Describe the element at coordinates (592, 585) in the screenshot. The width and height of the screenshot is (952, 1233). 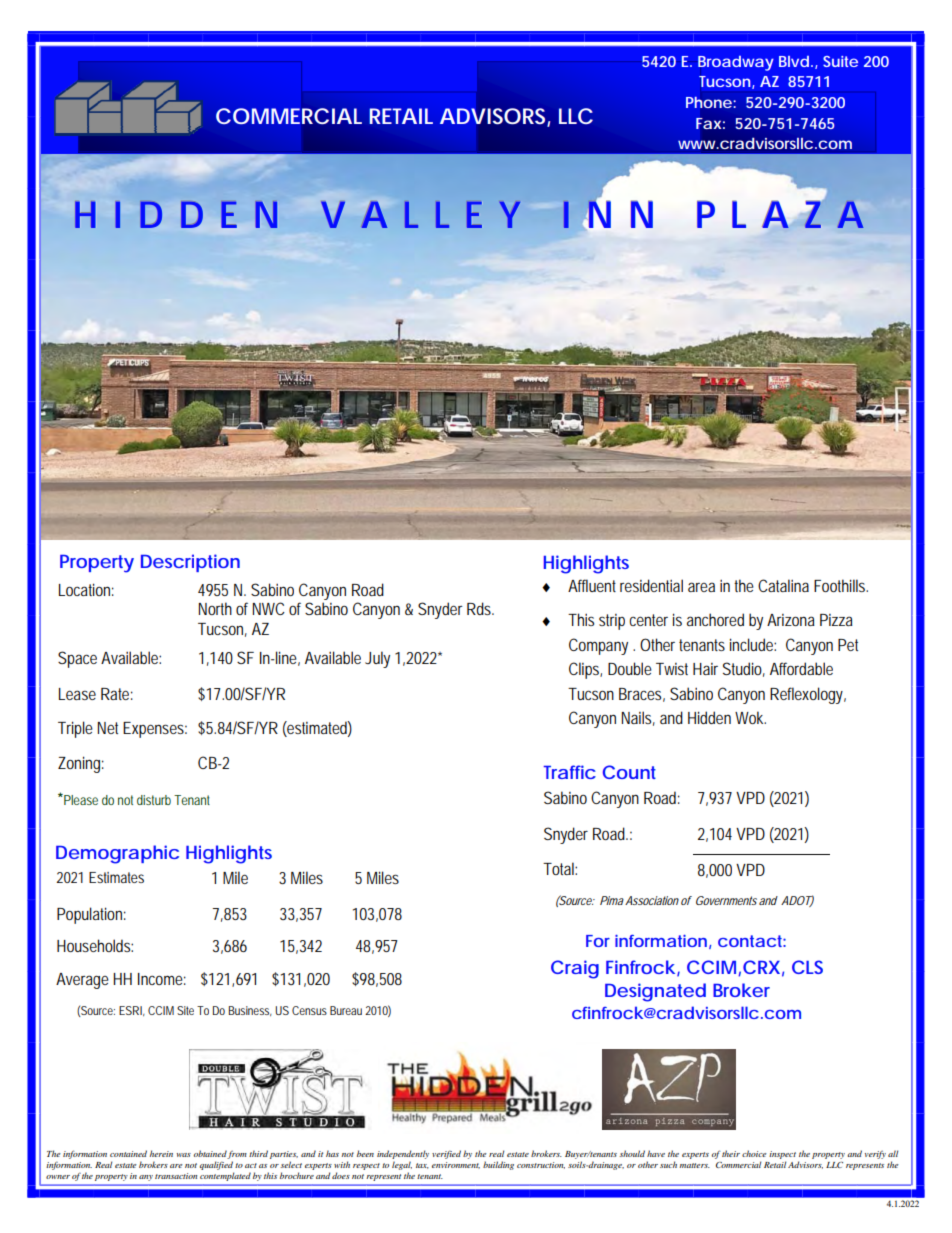
I see `Affluent` at that location.
